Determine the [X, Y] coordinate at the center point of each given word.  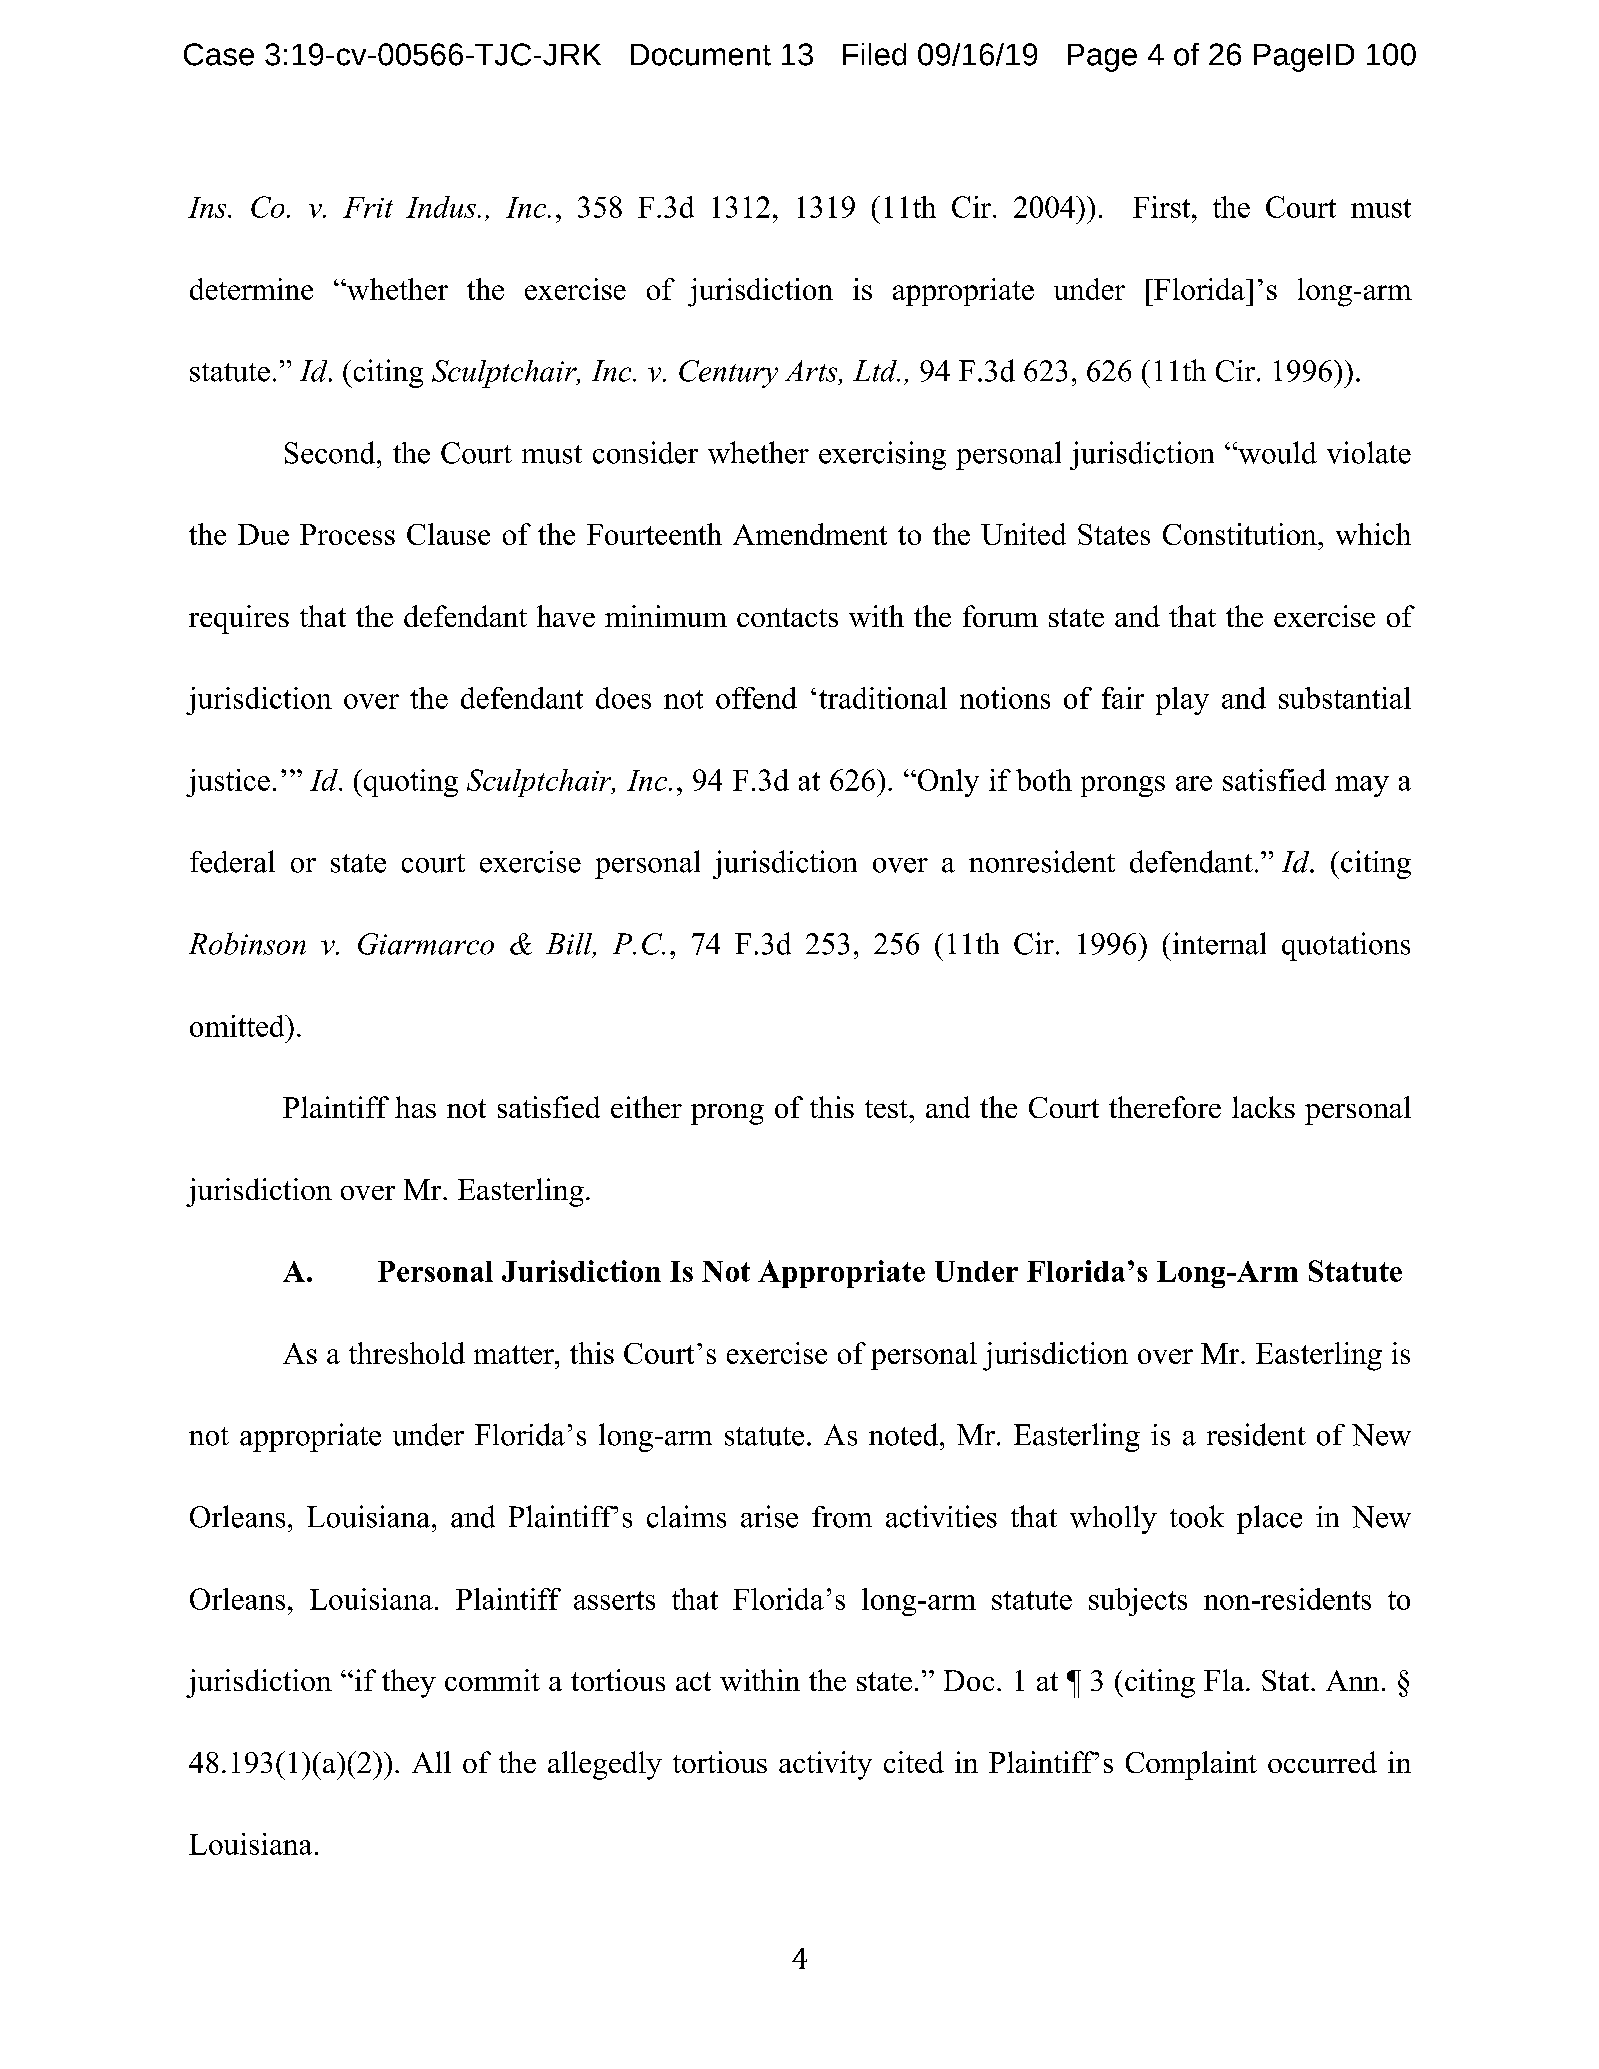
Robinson [247, 943]
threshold [407, 1353]
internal [1219, 943]
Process [347, 534]
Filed [874, 54]
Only [947, 783]
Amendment [810, 534]
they [409, 1683]
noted [905, 1434]
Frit [368, 207]
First [1163, 207]
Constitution [1241, 534]
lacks [1263, 1107]
